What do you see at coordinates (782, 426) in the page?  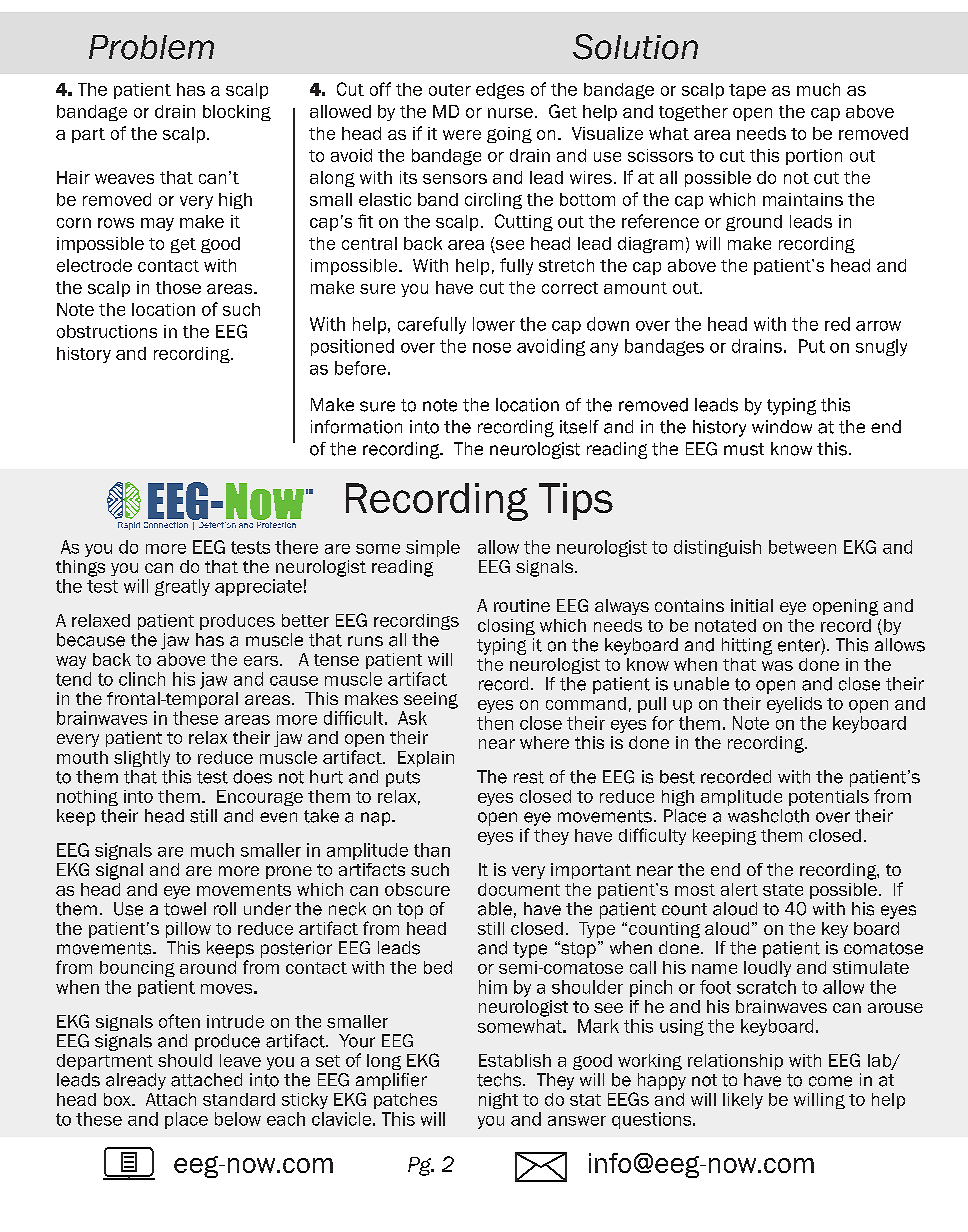 I see `window` at bounding box center [782, 426].
